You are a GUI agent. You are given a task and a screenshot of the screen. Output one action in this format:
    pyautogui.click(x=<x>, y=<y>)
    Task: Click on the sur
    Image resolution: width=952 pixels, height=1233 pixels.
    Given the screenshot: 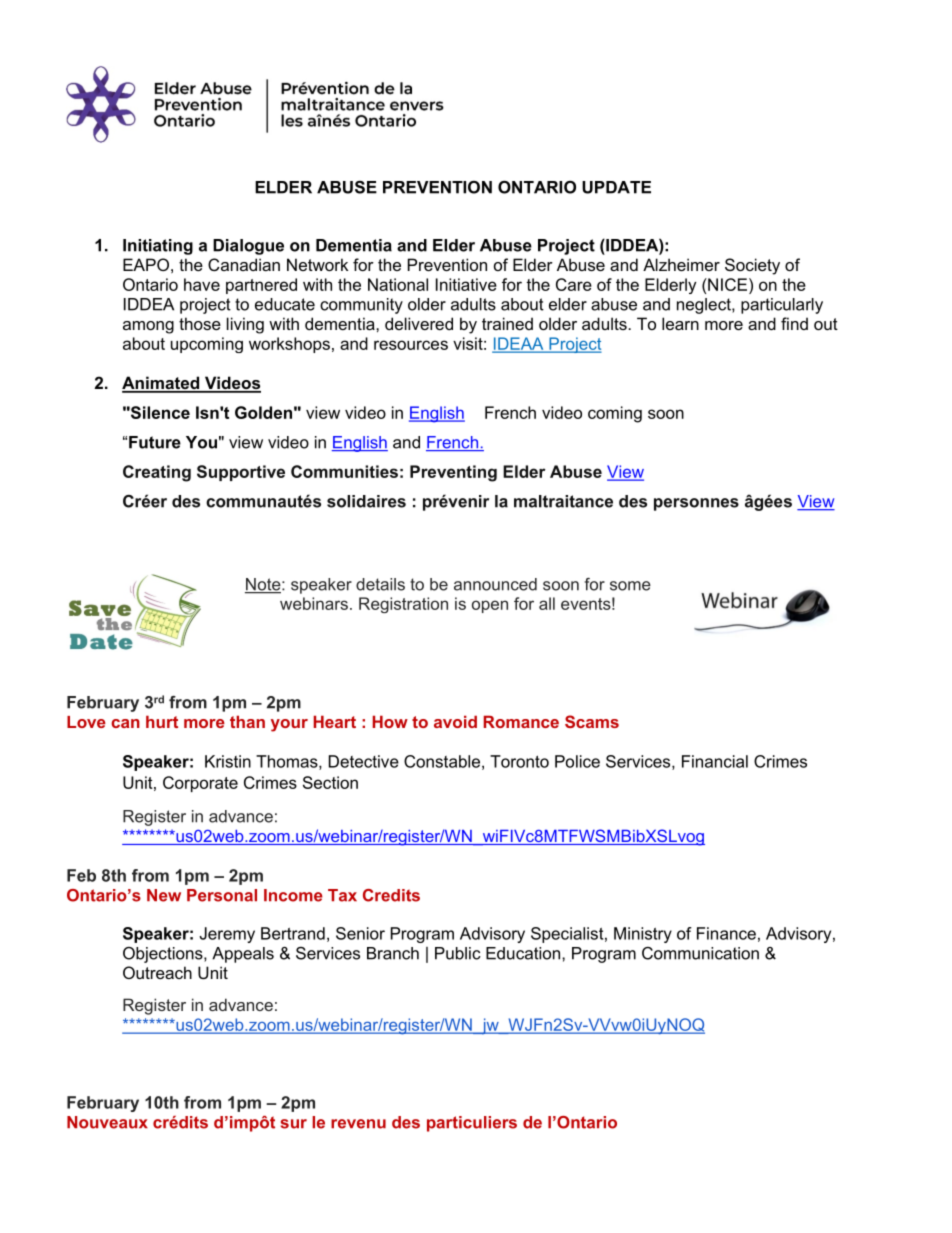 What is the action you would take?
    pyautogui.click(x=294, y=1124)
